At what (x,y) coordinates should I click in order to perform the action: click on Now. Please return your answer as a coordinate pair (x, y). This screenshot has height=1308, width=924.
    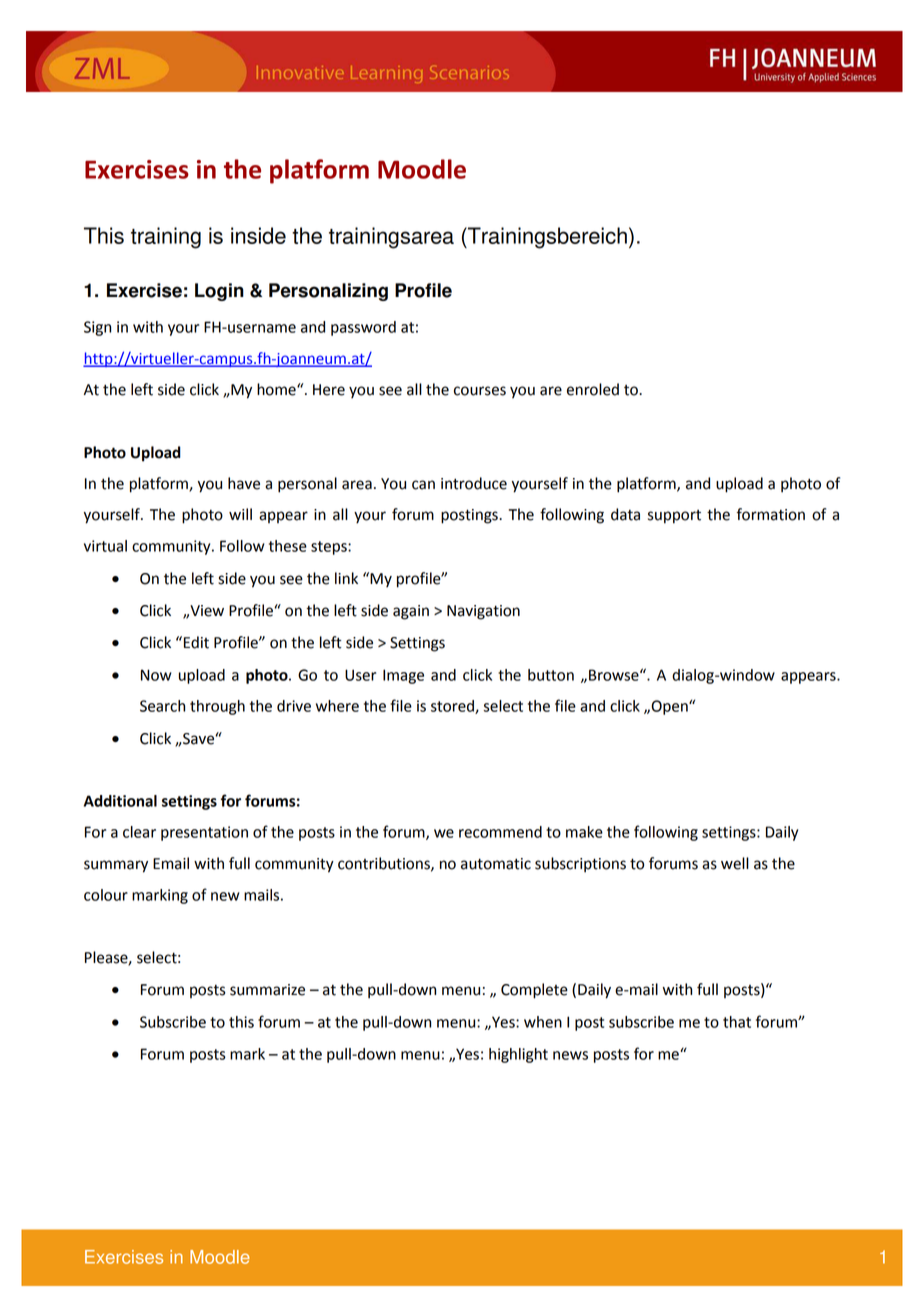
    Looking at the image, I should click on (156, 675).
